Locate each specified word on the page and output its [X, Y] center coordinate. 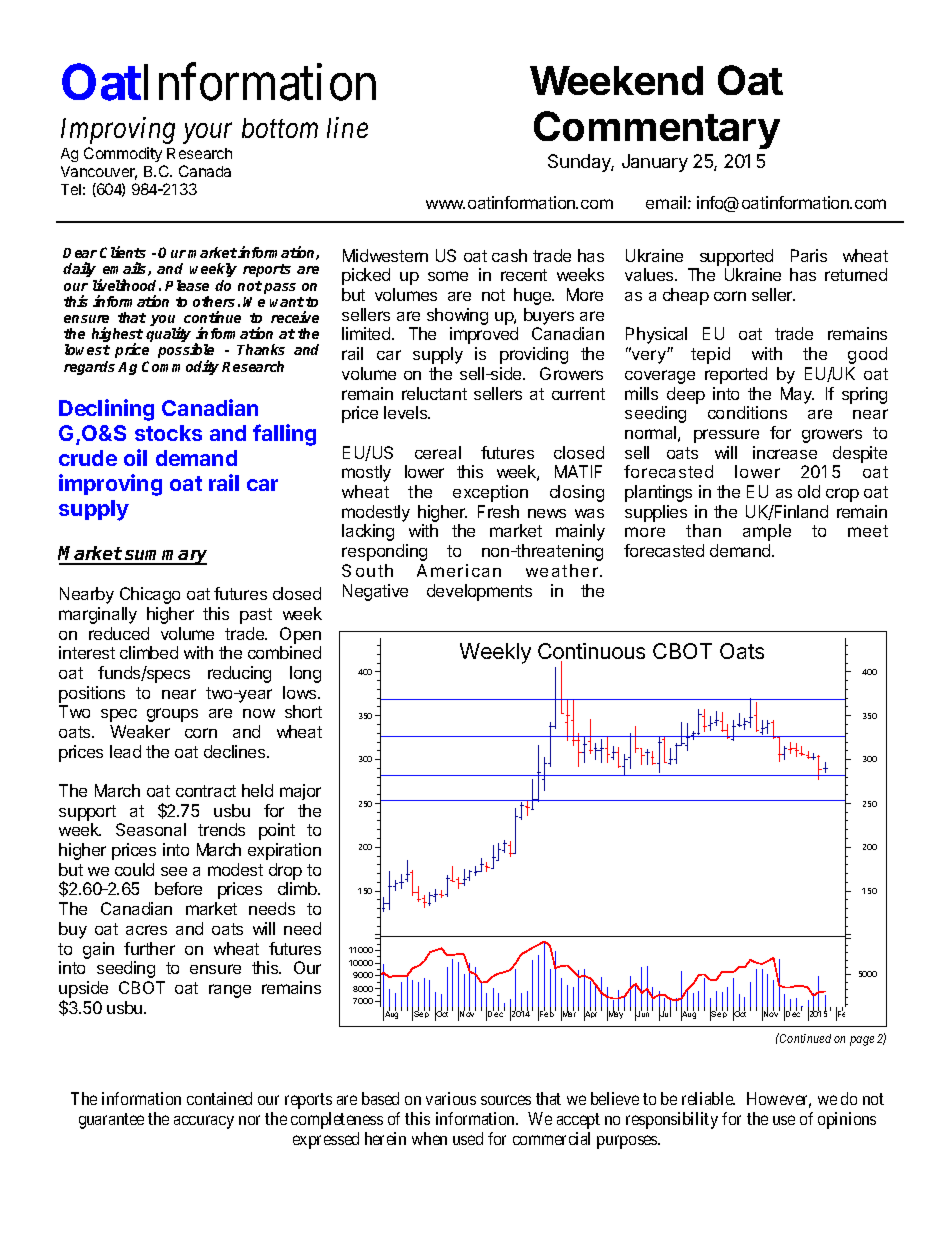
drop [285, 871]
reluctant [434, 393]
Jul [665, 1014]
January [655, 163]
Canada [205, 171]
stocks [168, 433]
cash [509, 255]
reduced [119, 633]
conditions [747, 412]
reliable [708, 1098]
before [178, 888]
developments [479, 592]
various [451, 1098]
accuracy [204, 1122]
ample [767, 532]
